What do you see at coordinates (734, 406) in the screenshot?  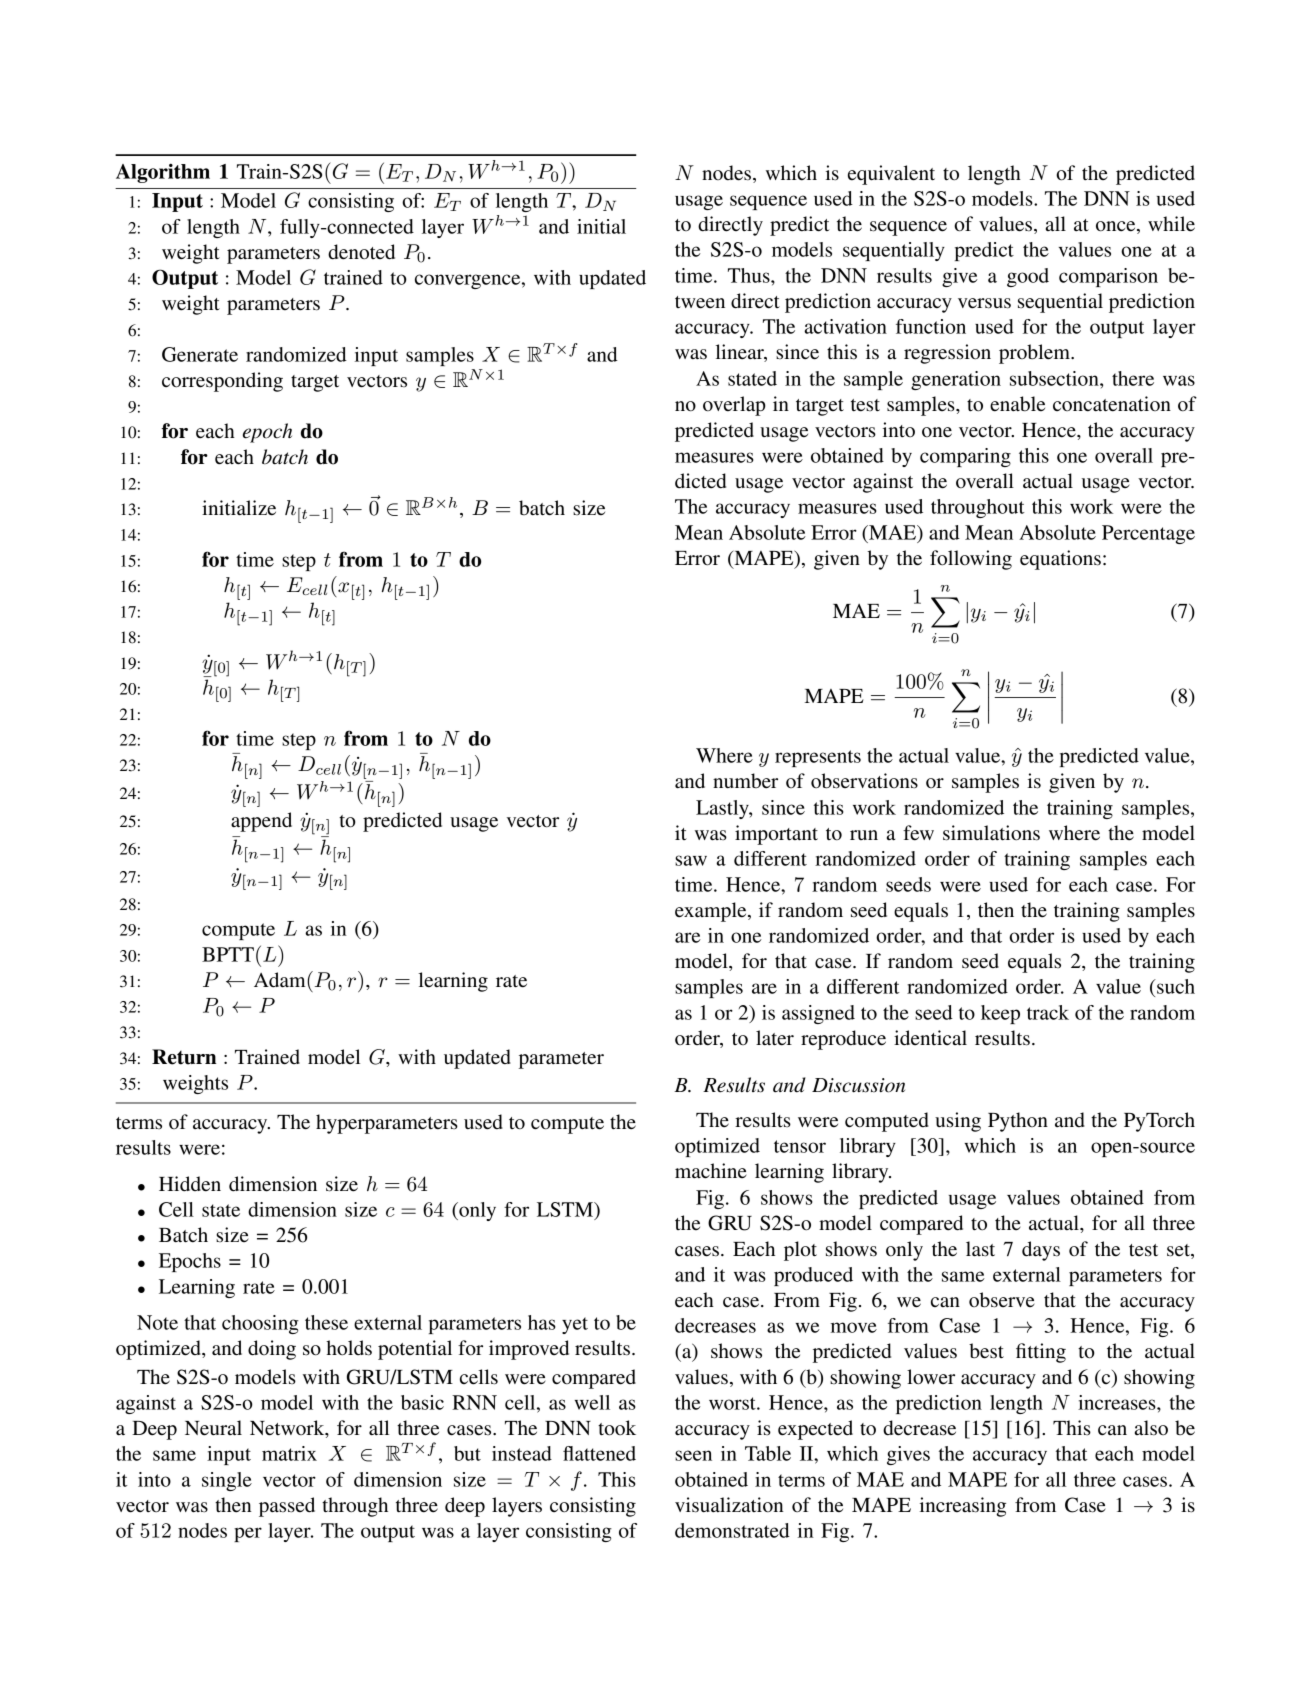 I see `overlap` at bounding box center [734, 406].
